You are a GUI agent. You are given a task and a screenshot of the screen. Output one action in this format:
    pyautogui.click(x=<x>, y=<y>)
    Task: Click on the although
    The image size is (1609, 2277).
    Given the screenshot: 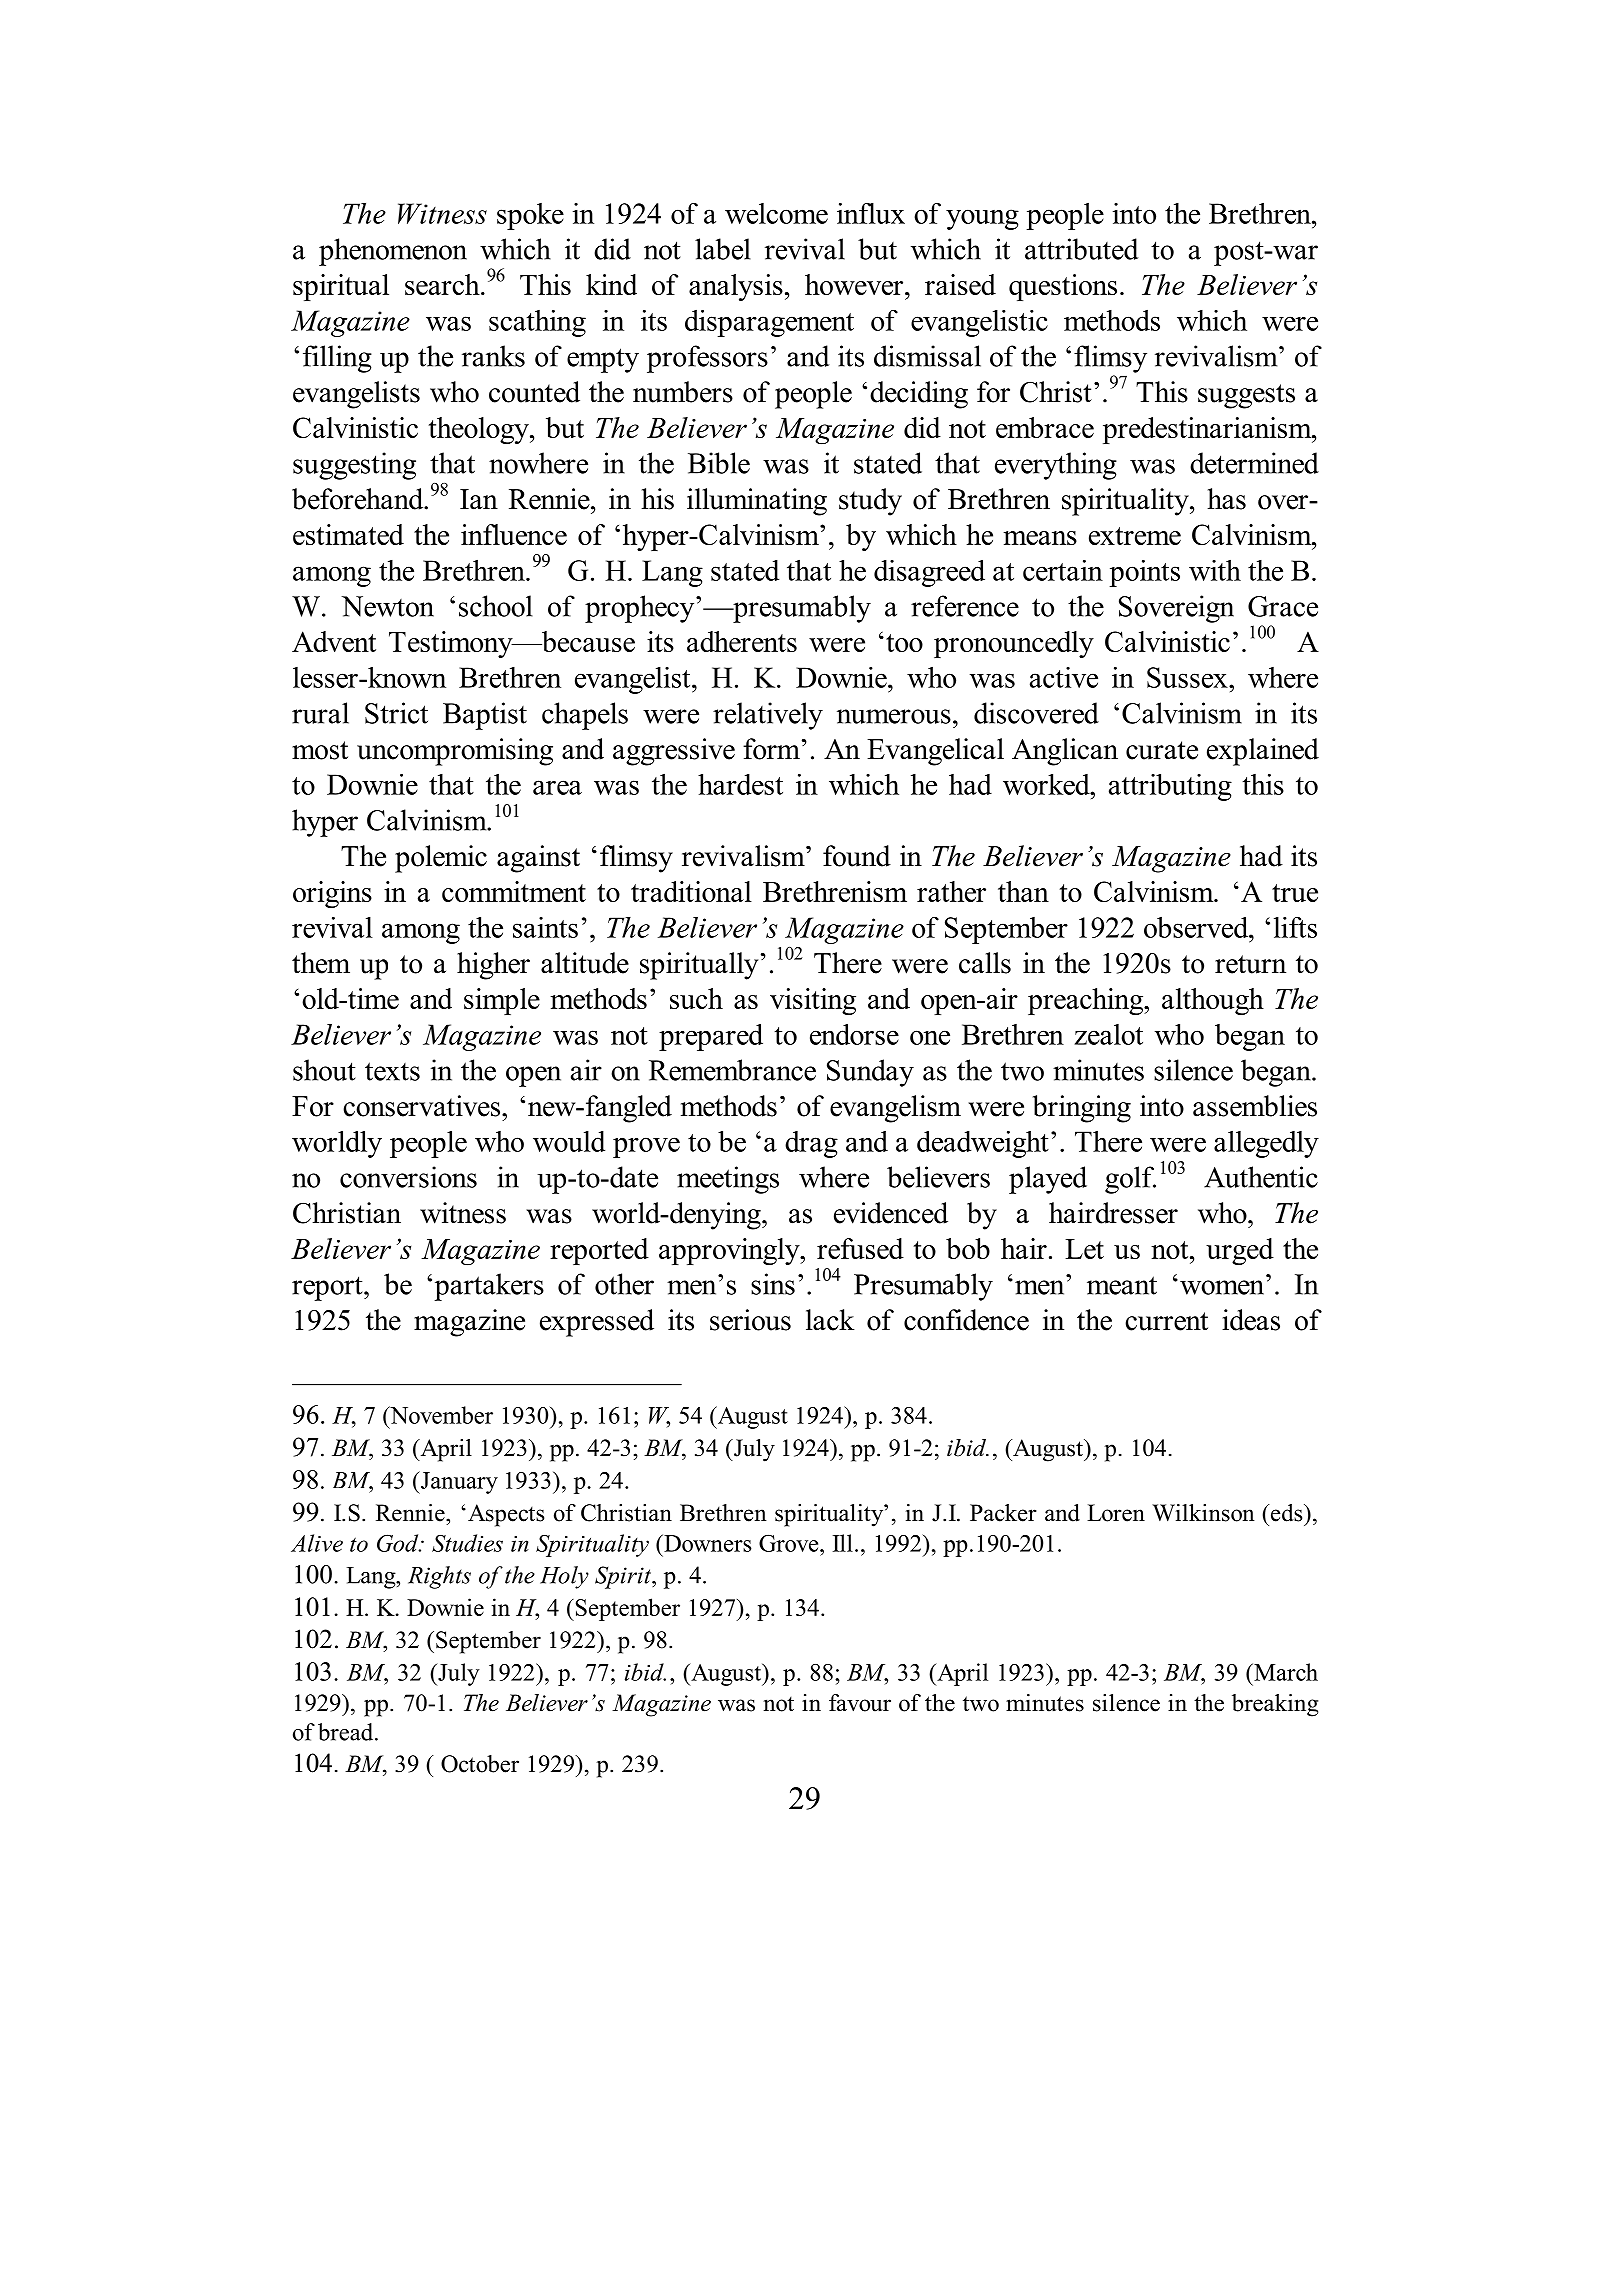 What is the action you would take?
    pyautogui.click(x=1213, y=1001)
